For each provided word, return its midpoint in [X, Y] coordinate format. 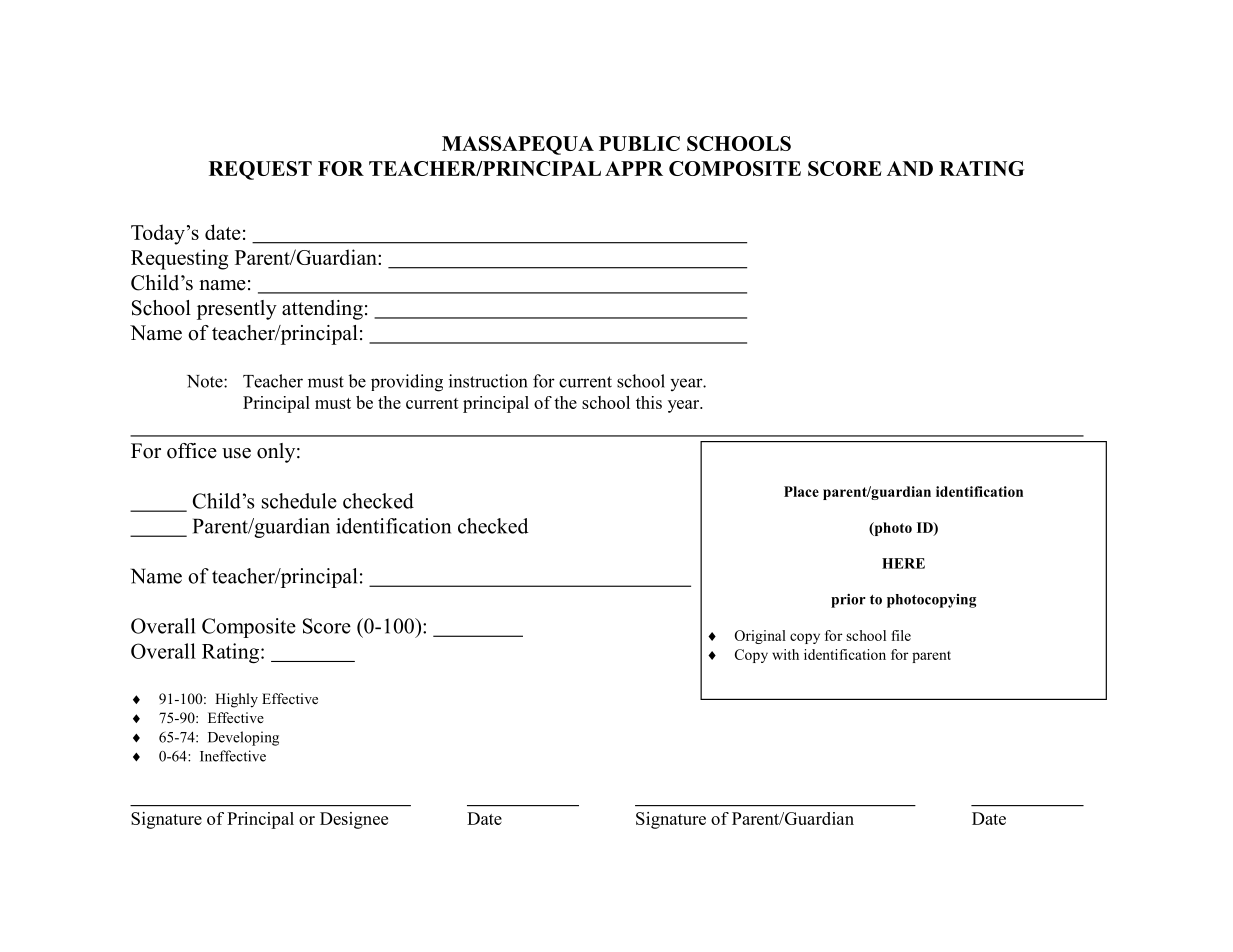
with [785, 654]
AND [910, 168]
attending [322, 310]
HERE [903, 563]
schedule [299, 501]
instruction [488, 381]
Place [801, 491]
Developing [243, 738]
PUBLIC [639, 143]
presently [237, 310]
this [649, 402]
